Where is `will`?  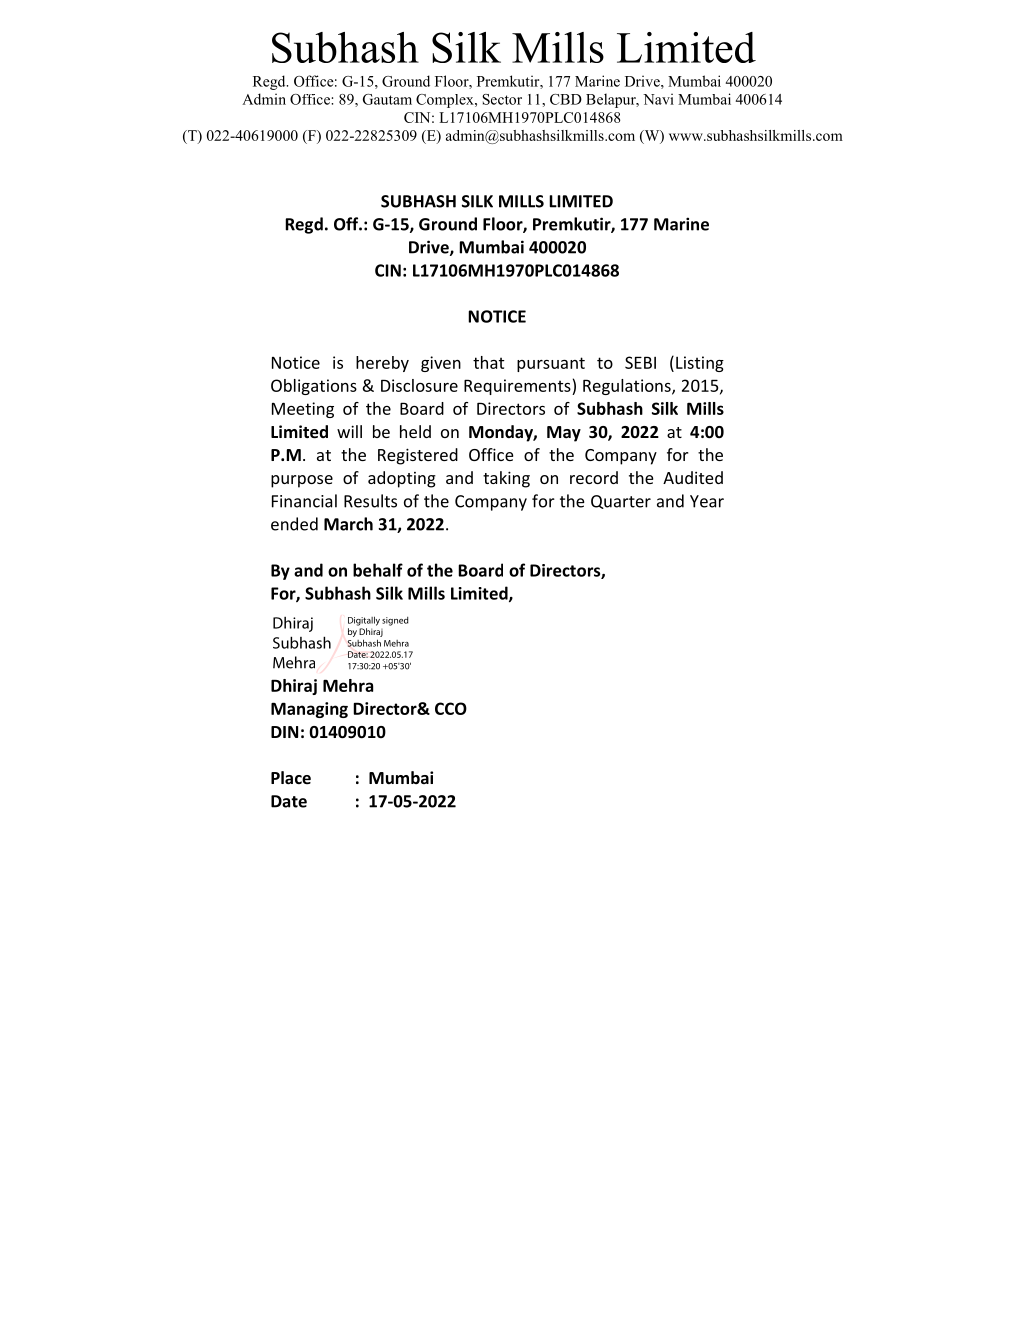
will is located at coordinates (349, 431).
